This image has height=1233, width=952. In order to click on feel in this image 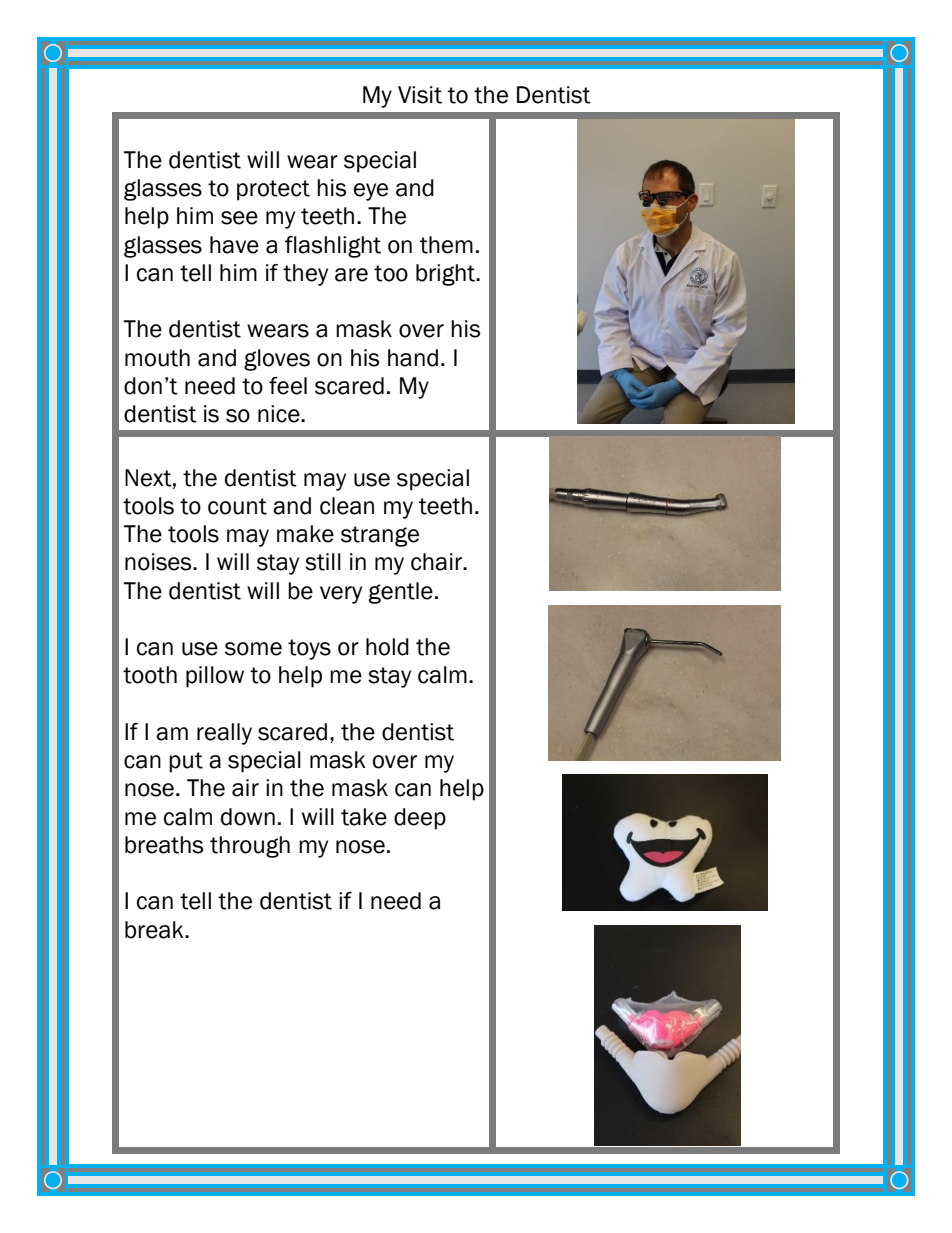, I will do `click(288, 386)`.
